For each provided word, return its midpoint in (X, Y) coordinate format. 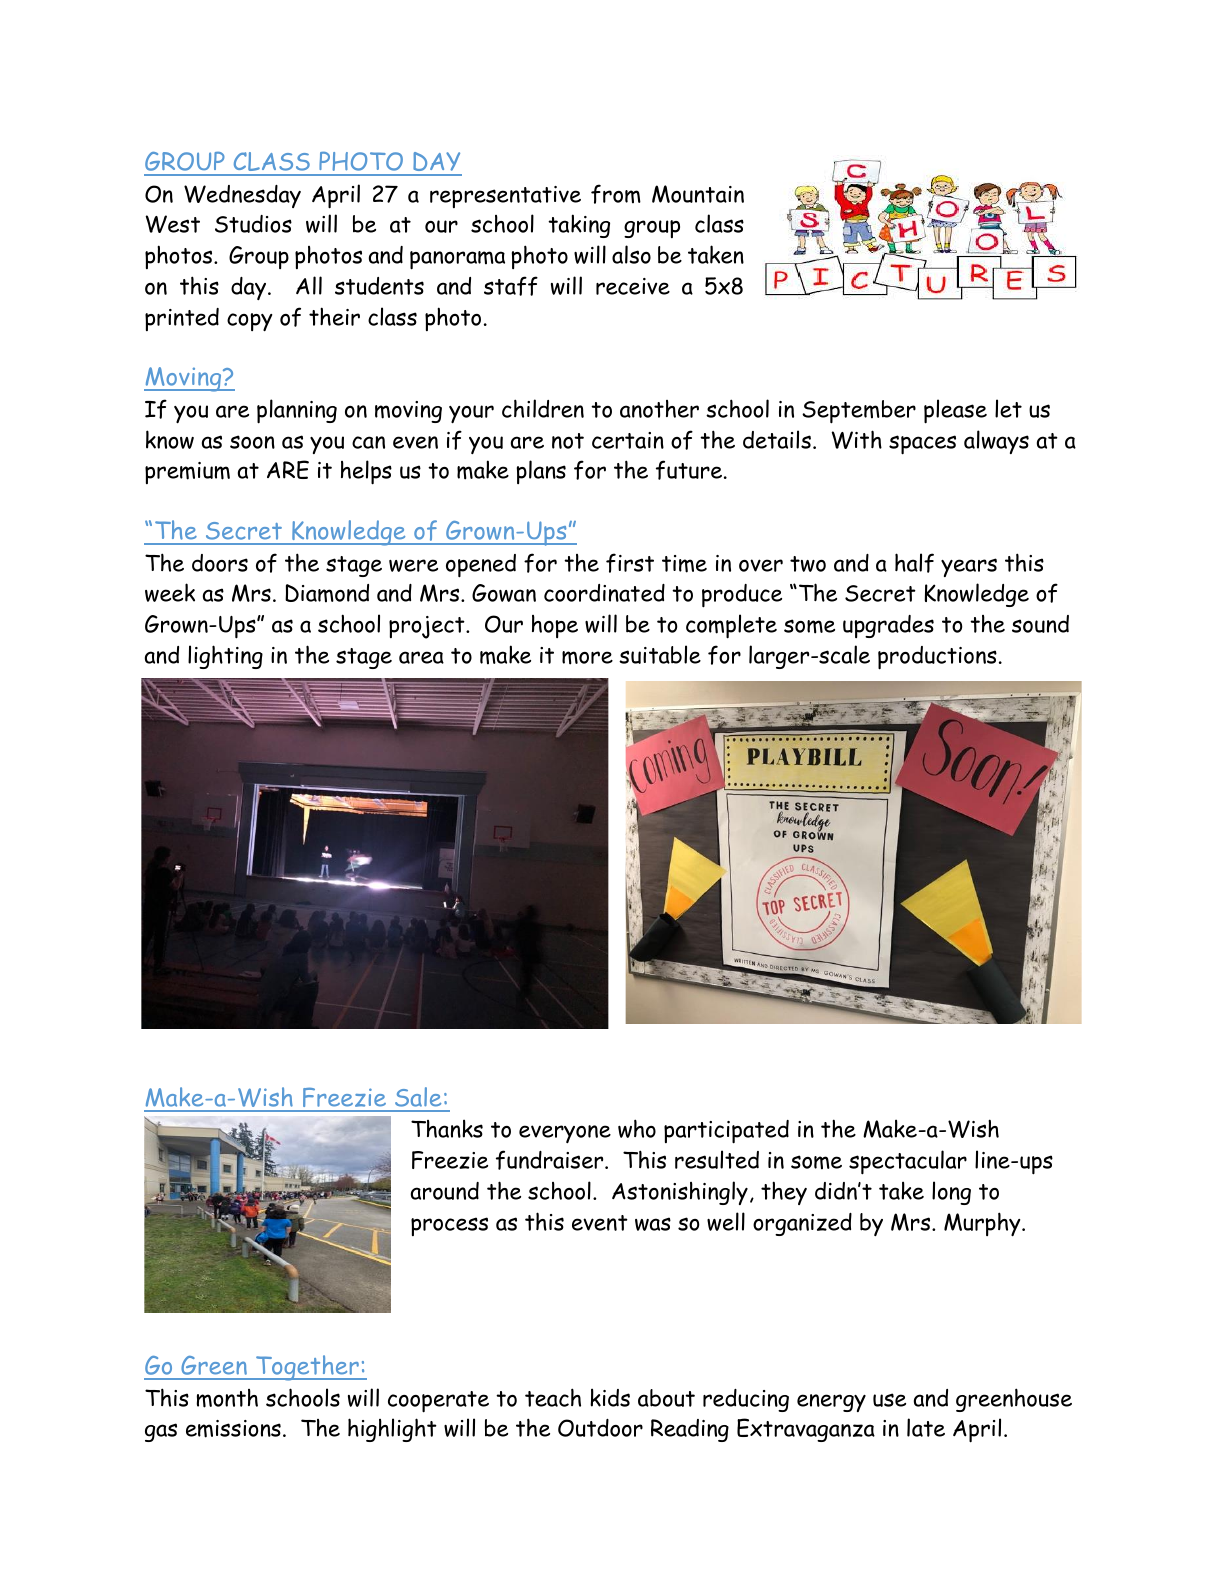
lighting (225, 657)
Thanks (447, 1128)
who (637, 1128)
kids (610, 1397)
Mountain (698, 194)
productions (937, 658)
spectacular (908, 1162)
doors (220, 563)
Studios (253, 224)
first (630, 563)
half (914, 563)
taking (579, 226)
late (926, 1427)
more (587, 658)
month (227, 1398)
